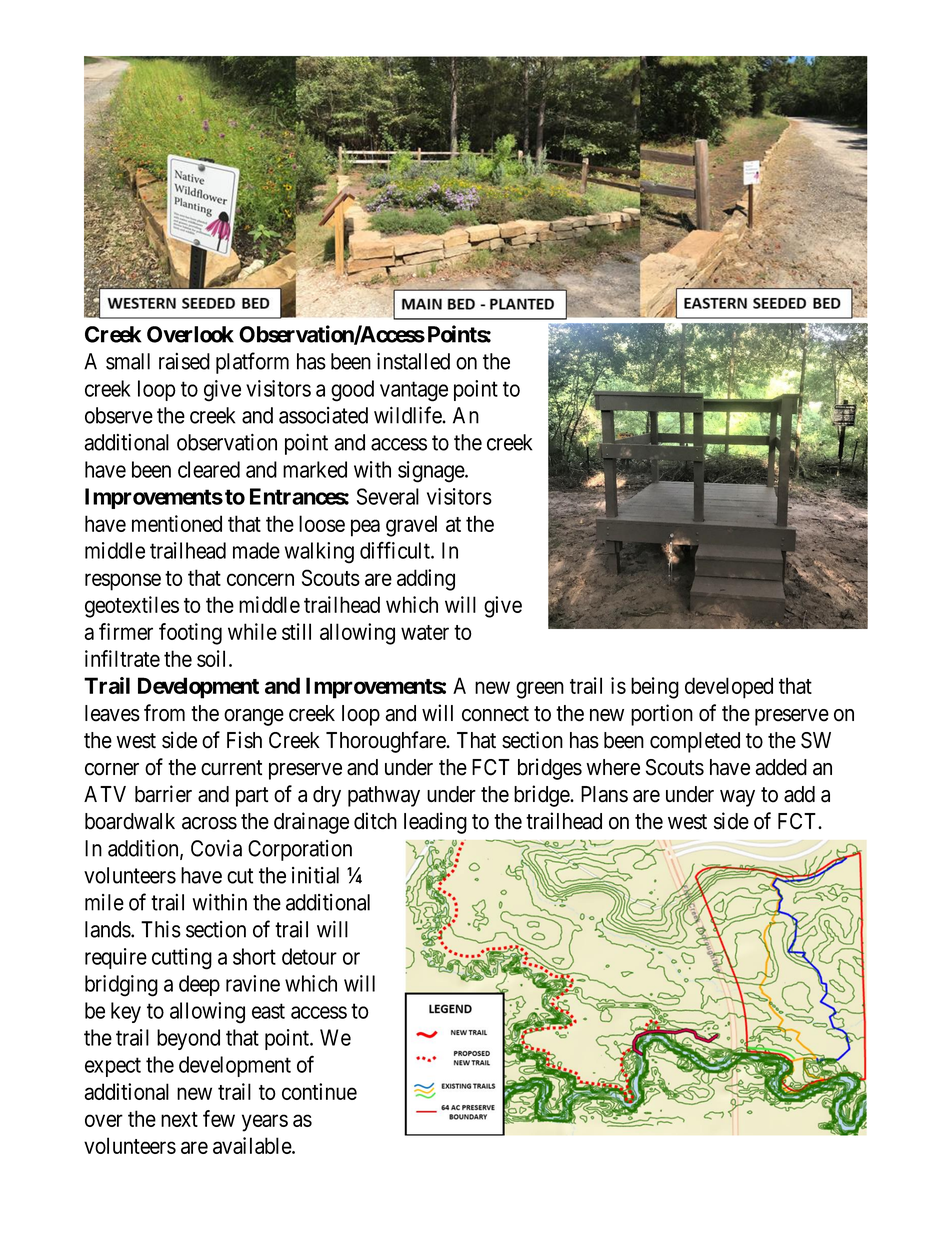  Describe the element at coordinates (231, 768) in the screenshot. I see `current` at that location.
